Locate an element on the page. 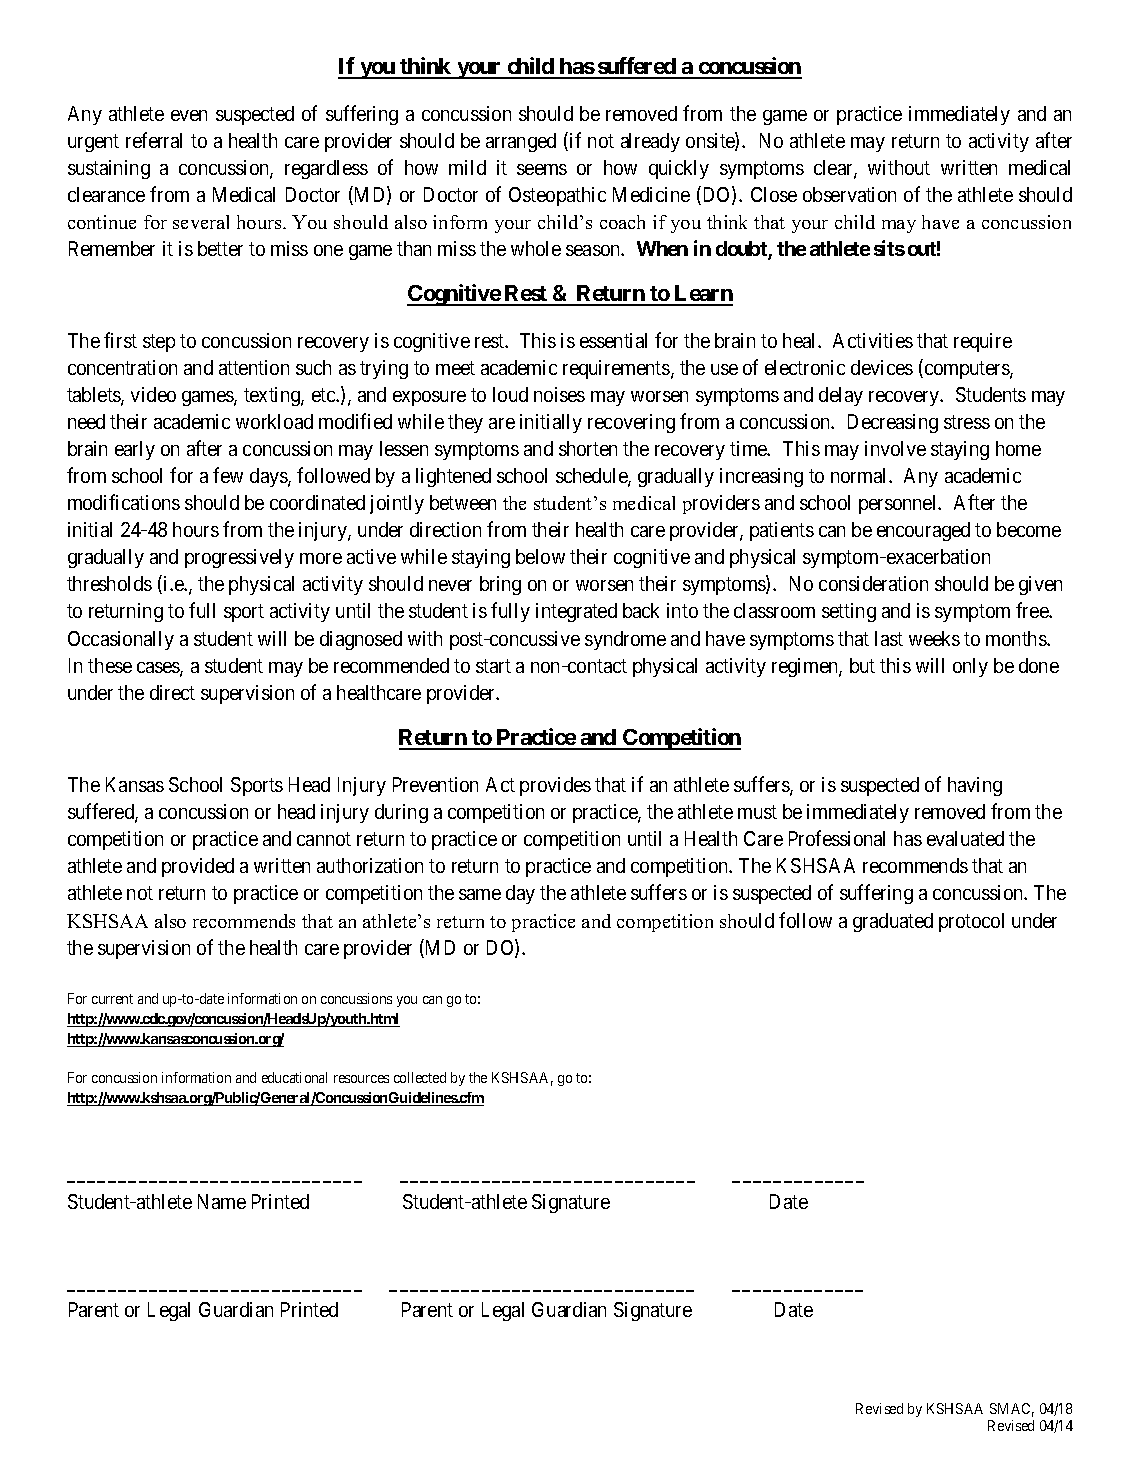 This document has width=1140, height=1475. collected is located at coordinates (420, 1077).
